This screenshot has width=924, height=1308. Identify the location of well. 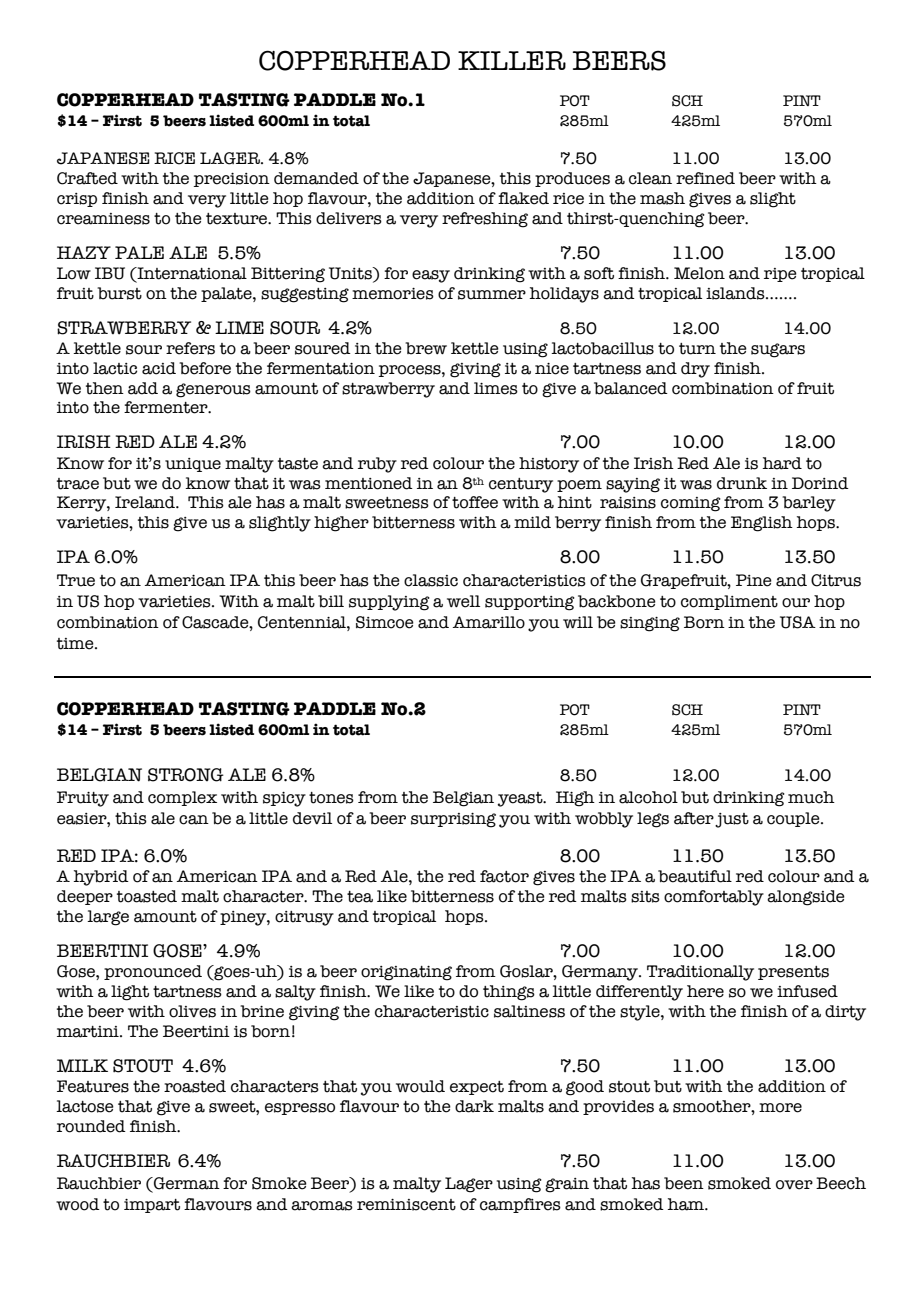
(463, 601).
